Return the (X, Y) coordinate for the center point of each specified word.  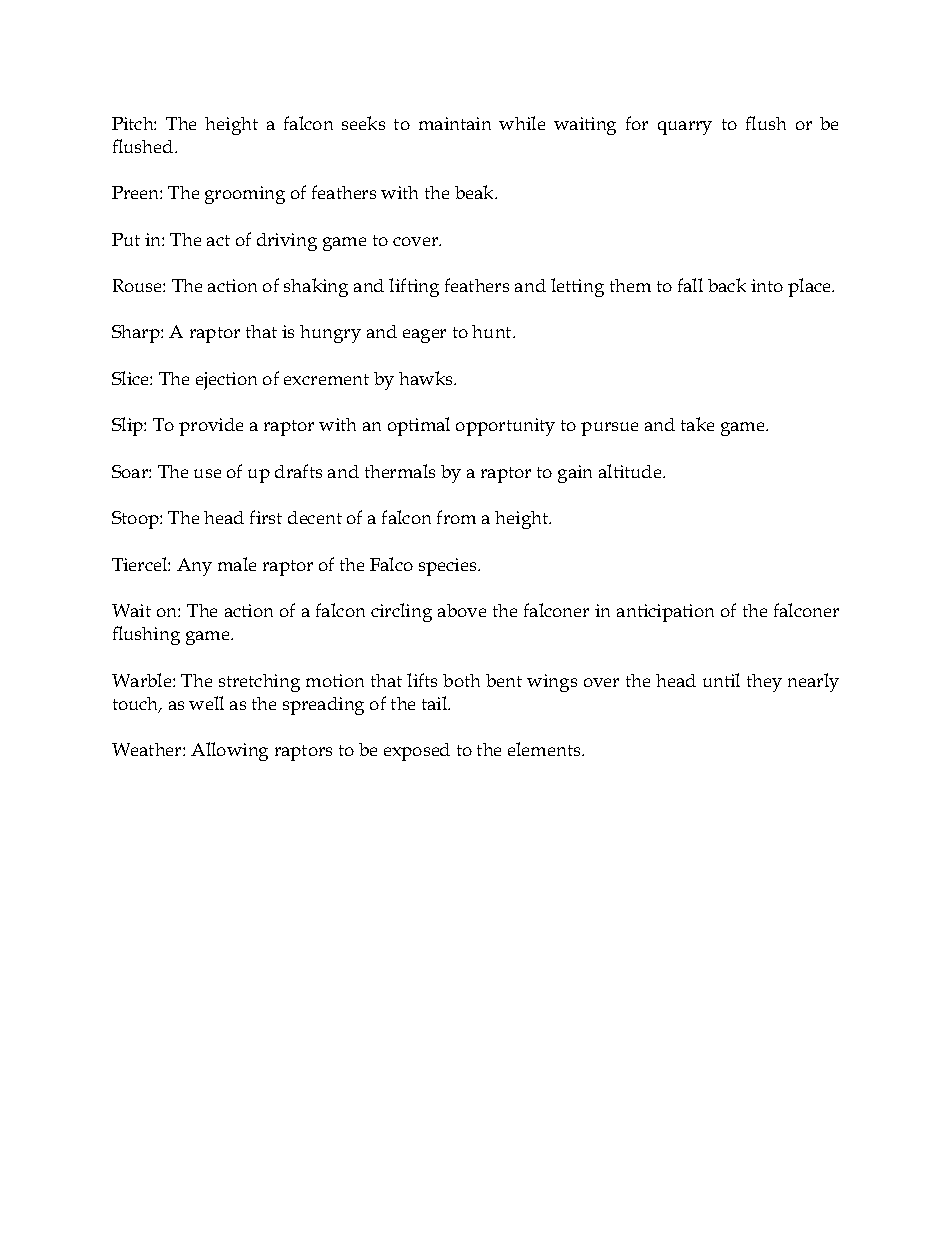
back (727, 285)
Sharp (137, 334)
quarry (685, 128)
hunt (493, 331)
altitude (631, 471)
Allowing (229, 751)
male (237, 564)
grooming (245, 195)
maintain (455, 123)
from (456, 517)
